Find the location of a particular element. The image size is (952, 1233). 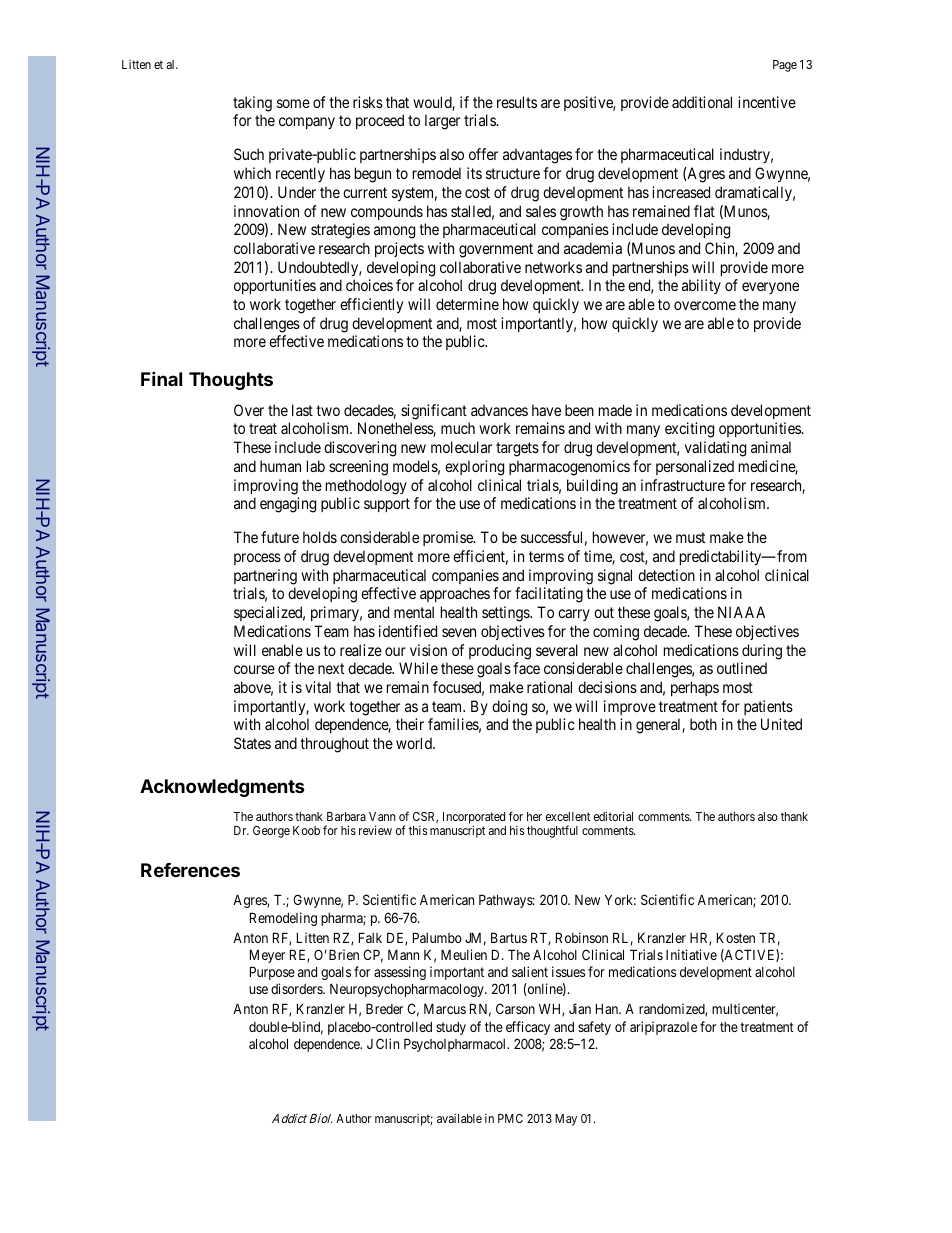

aripiprazole is located at coordinates (663, 1028).
